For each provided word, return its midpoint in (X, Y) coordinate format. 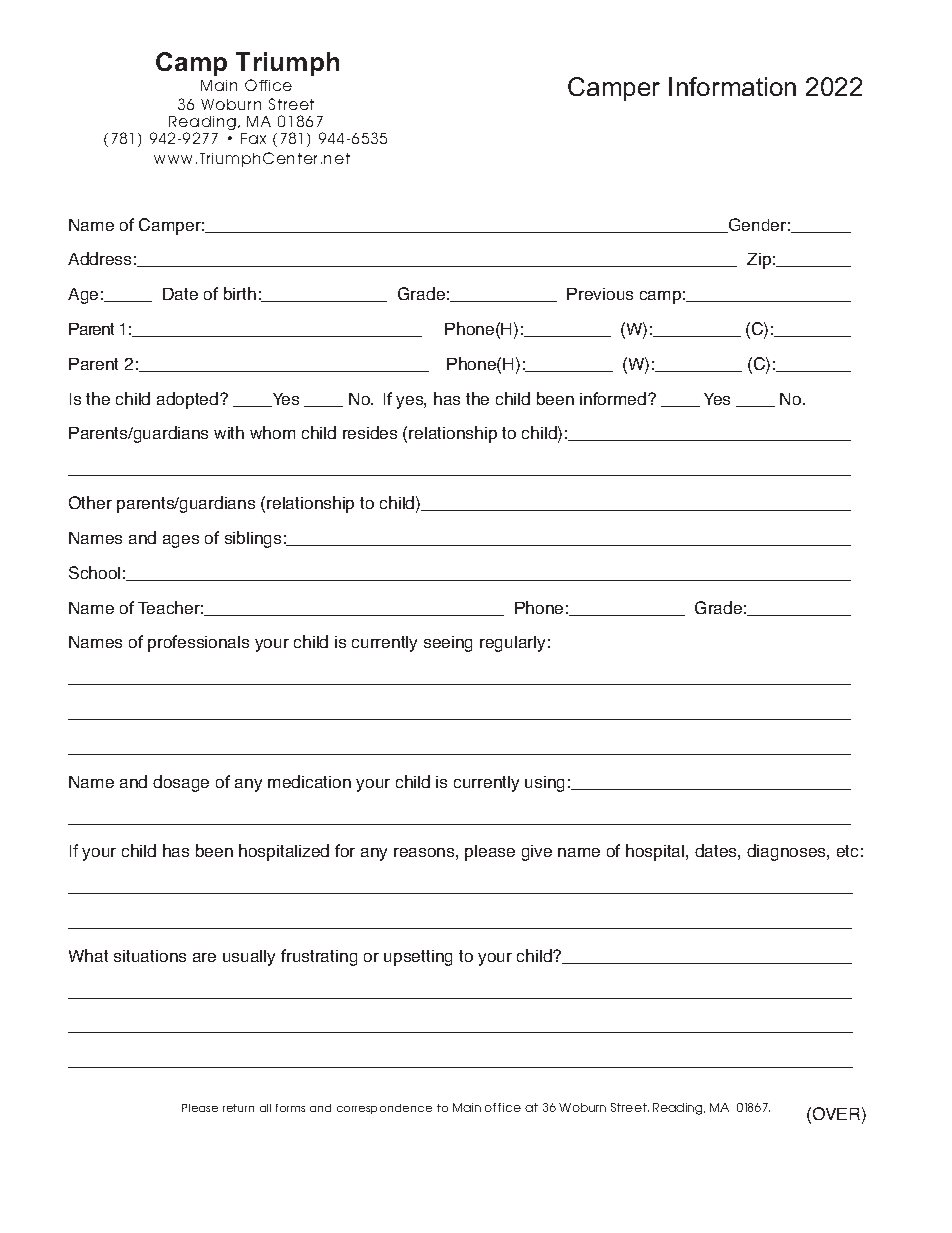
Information (732, 86)
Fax (253, 138)
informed (614, 398)
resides (370, 432)
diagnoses (787, 852)
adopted (189, 400)
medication (309, 781)
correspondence (384, 1109)
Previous (600, 294)
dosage (181, 783)
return (238, 1108)
